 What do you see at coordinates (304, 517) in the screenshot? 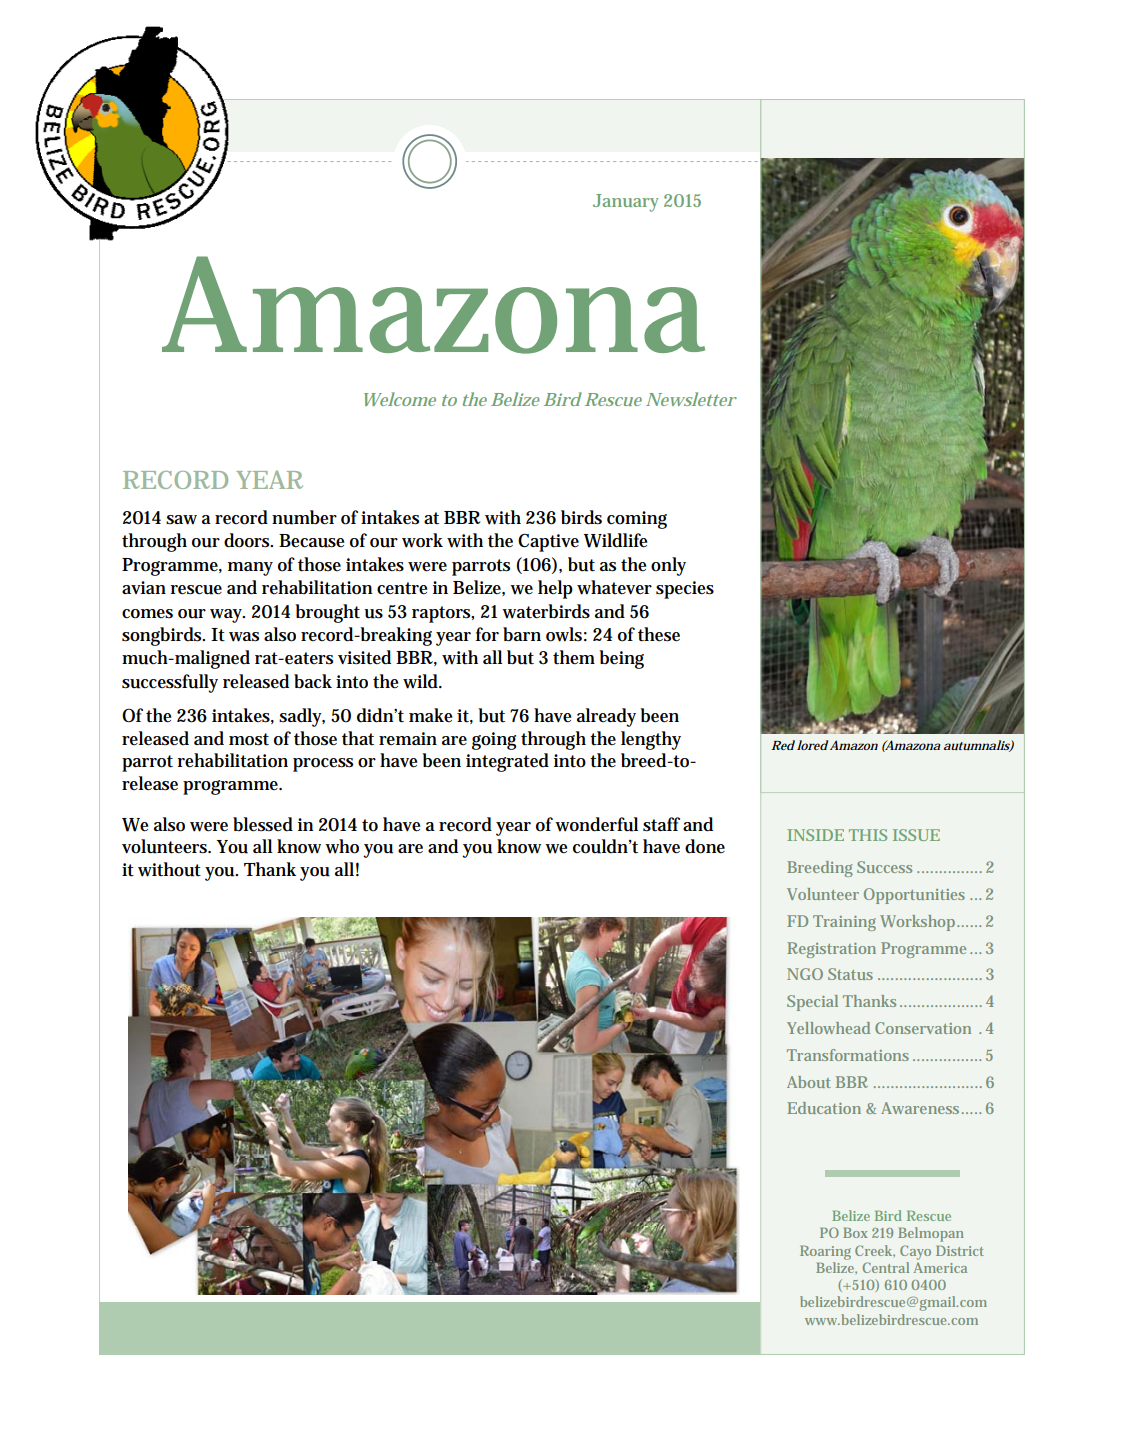
I see `number` at bounding box center [304, 517].
